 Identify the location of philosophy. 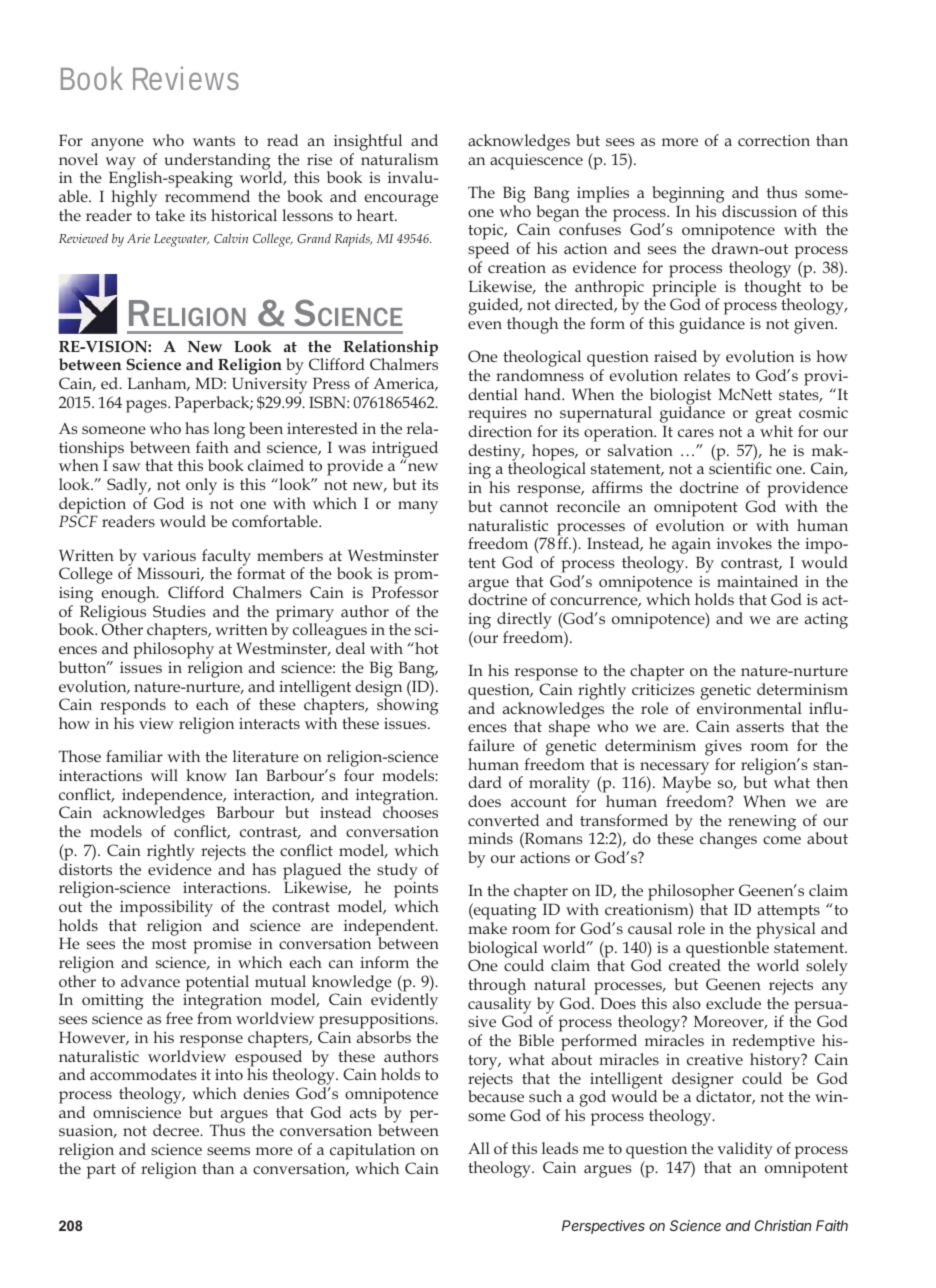
(173, 652).
